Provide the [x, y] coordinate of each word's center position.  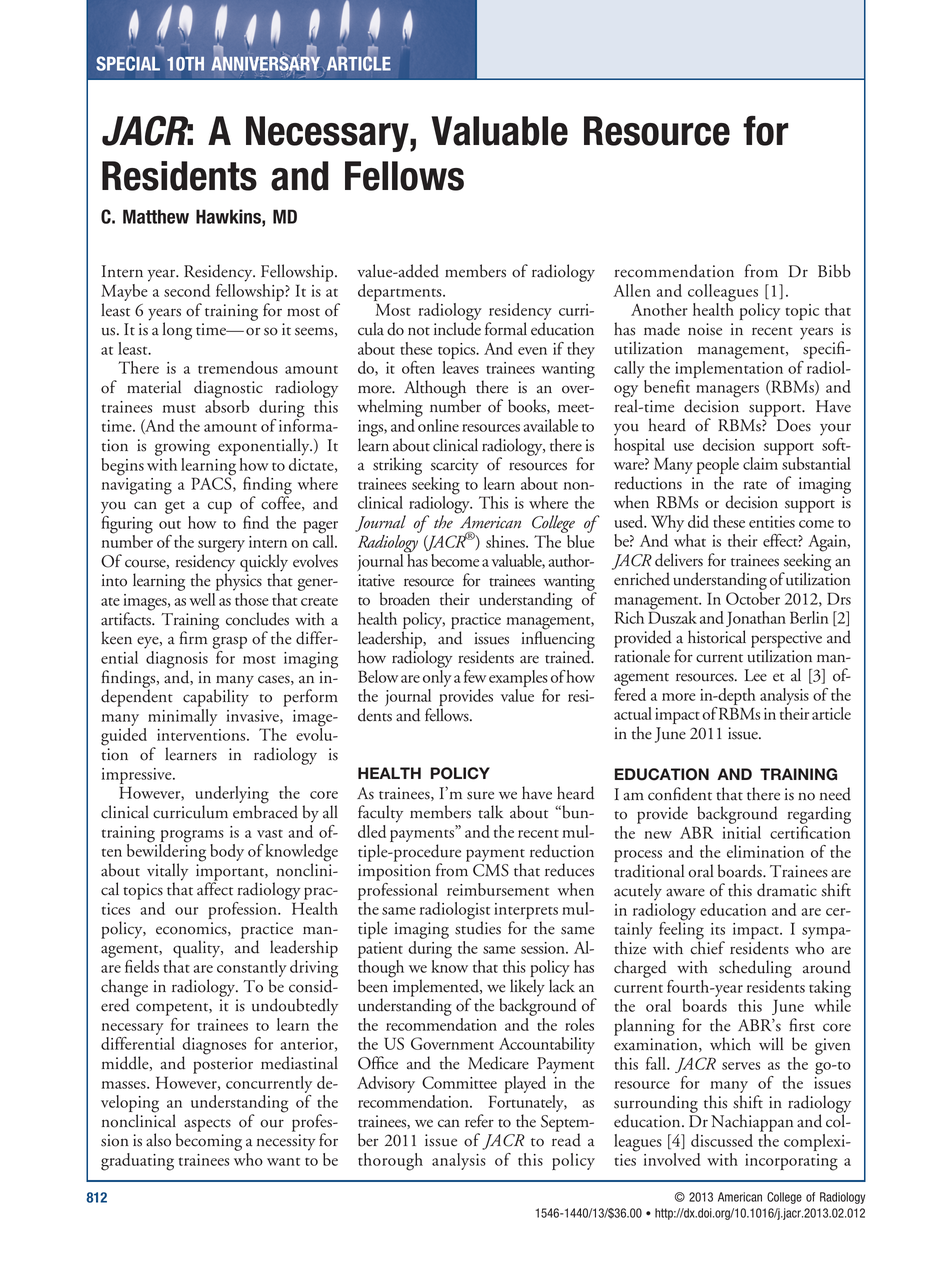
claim [760, 463]
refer [479, 1121]
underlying [232, 796]
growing [182, 447]
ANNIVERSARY [265, 62]
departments [401, 294]
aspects [207, 1125]
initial [741, 832]
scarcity [455, 466]
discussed [722, 1140]
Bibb [834, 271]
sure [480, 795]
